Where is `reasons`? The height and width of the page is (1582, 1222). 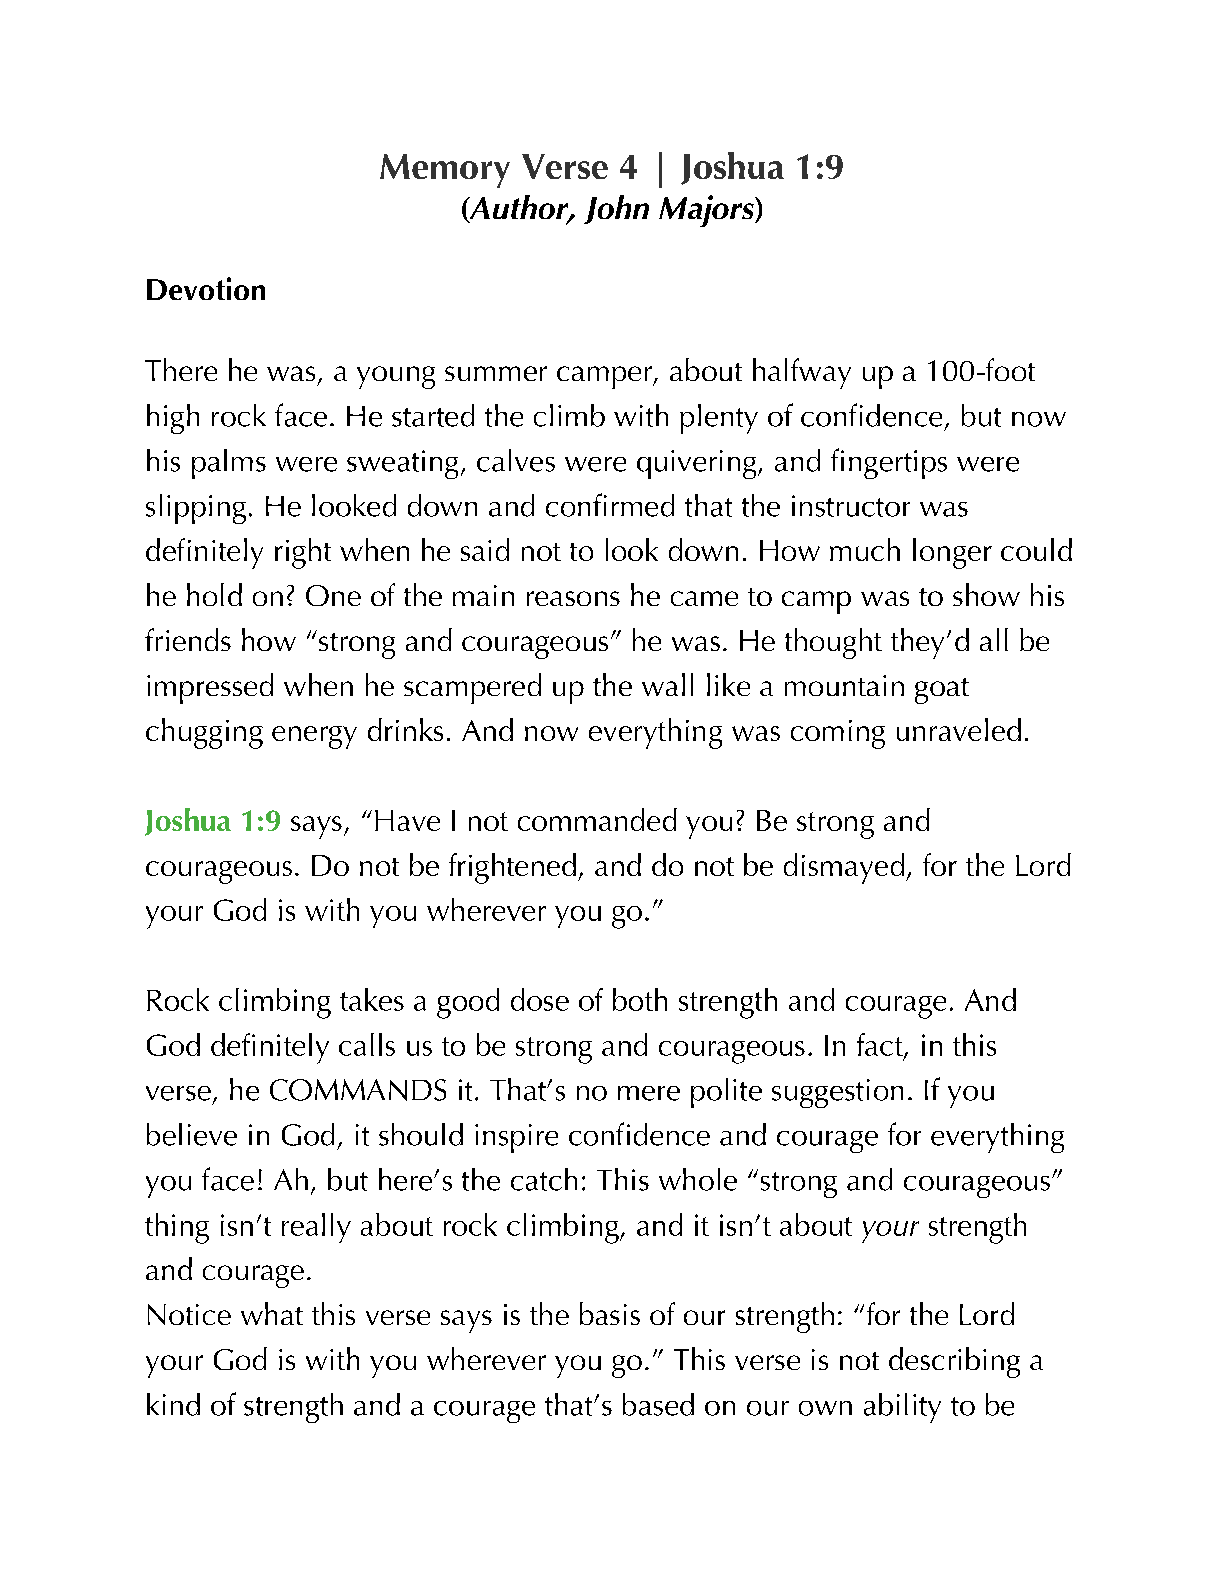 reasons is located at coordinates (573, 598).
